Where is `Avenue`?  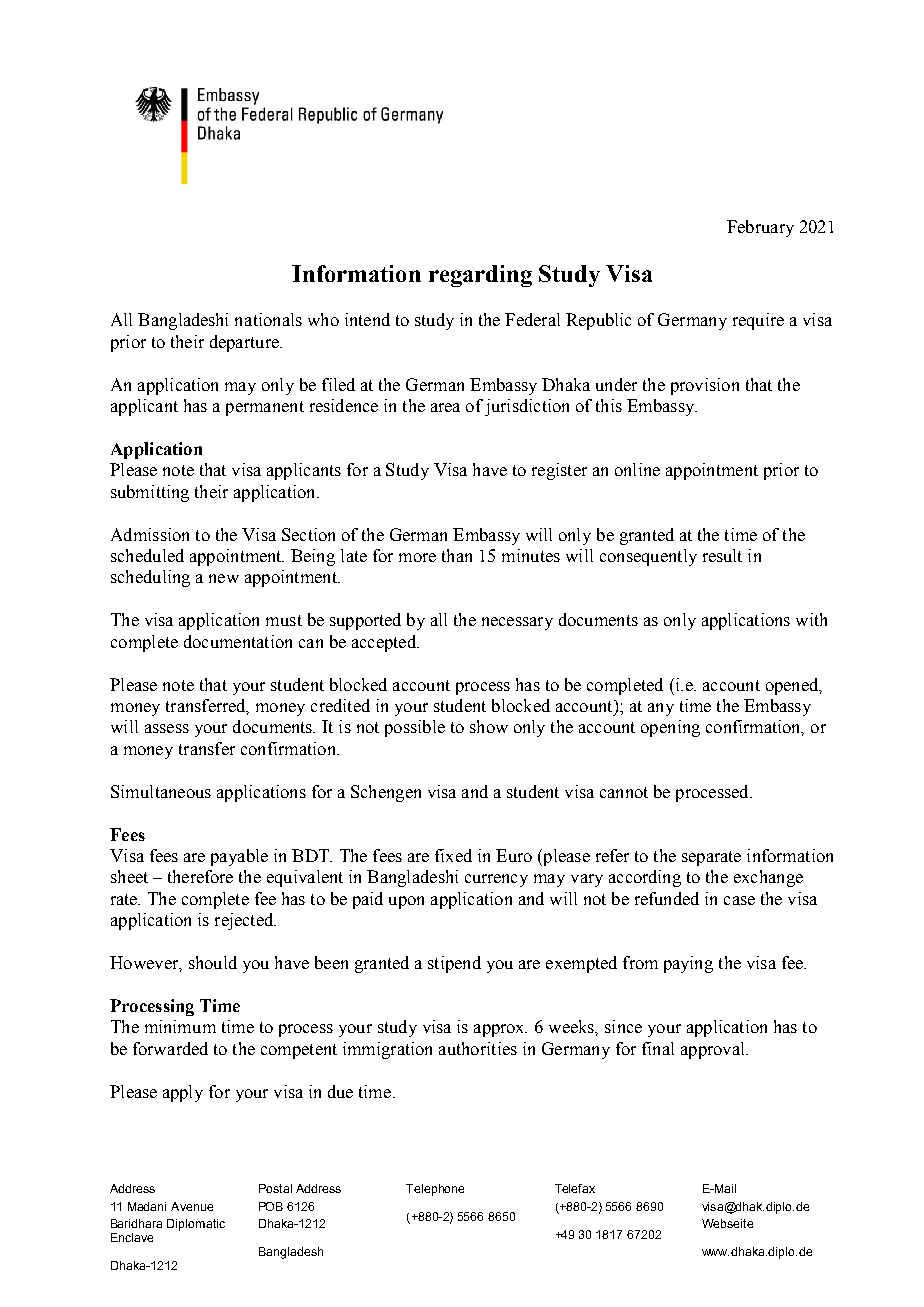
Avenue is located at coordinates (192, 1206).
